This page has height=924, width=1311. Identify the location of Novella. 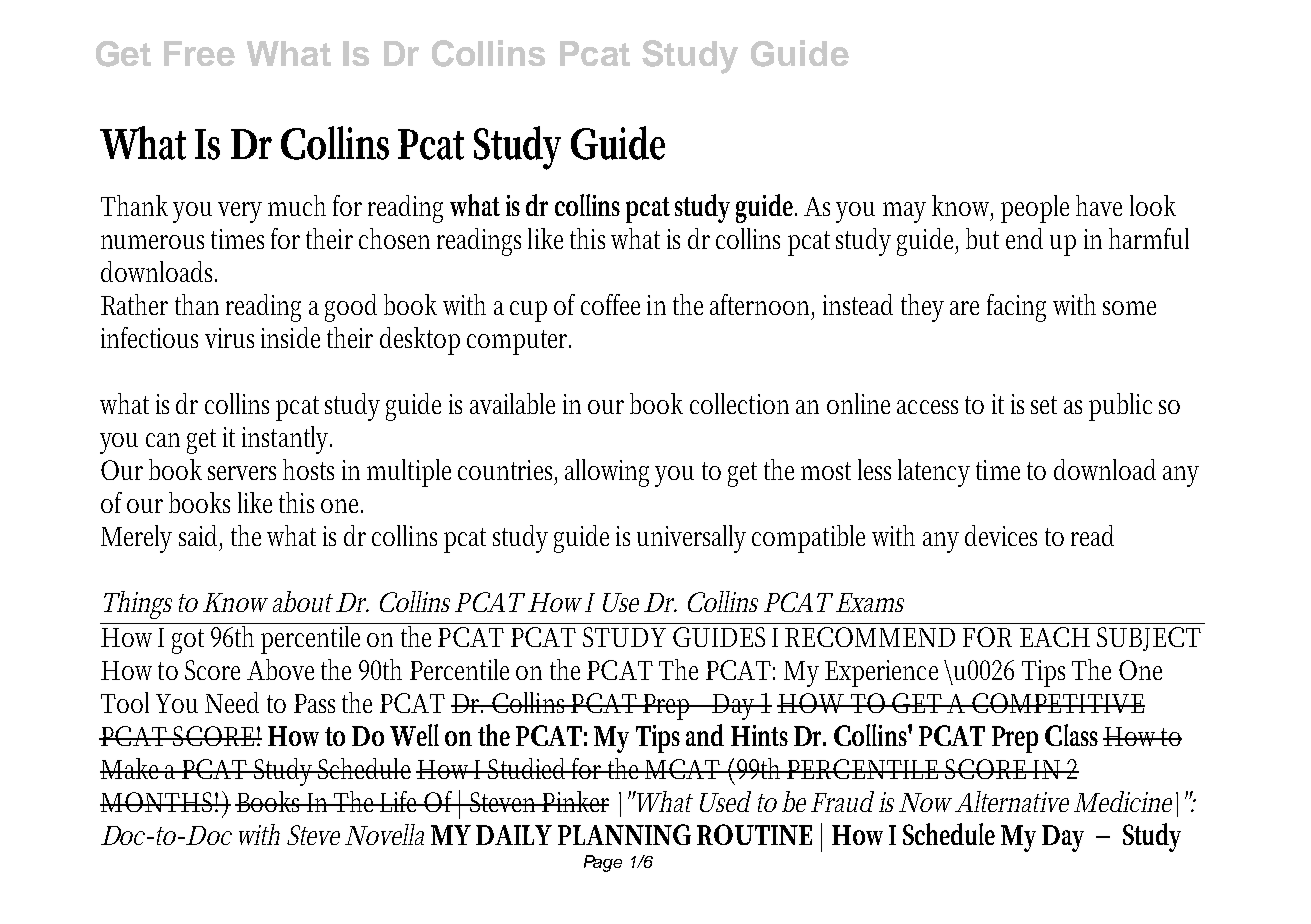
(384, 834).
